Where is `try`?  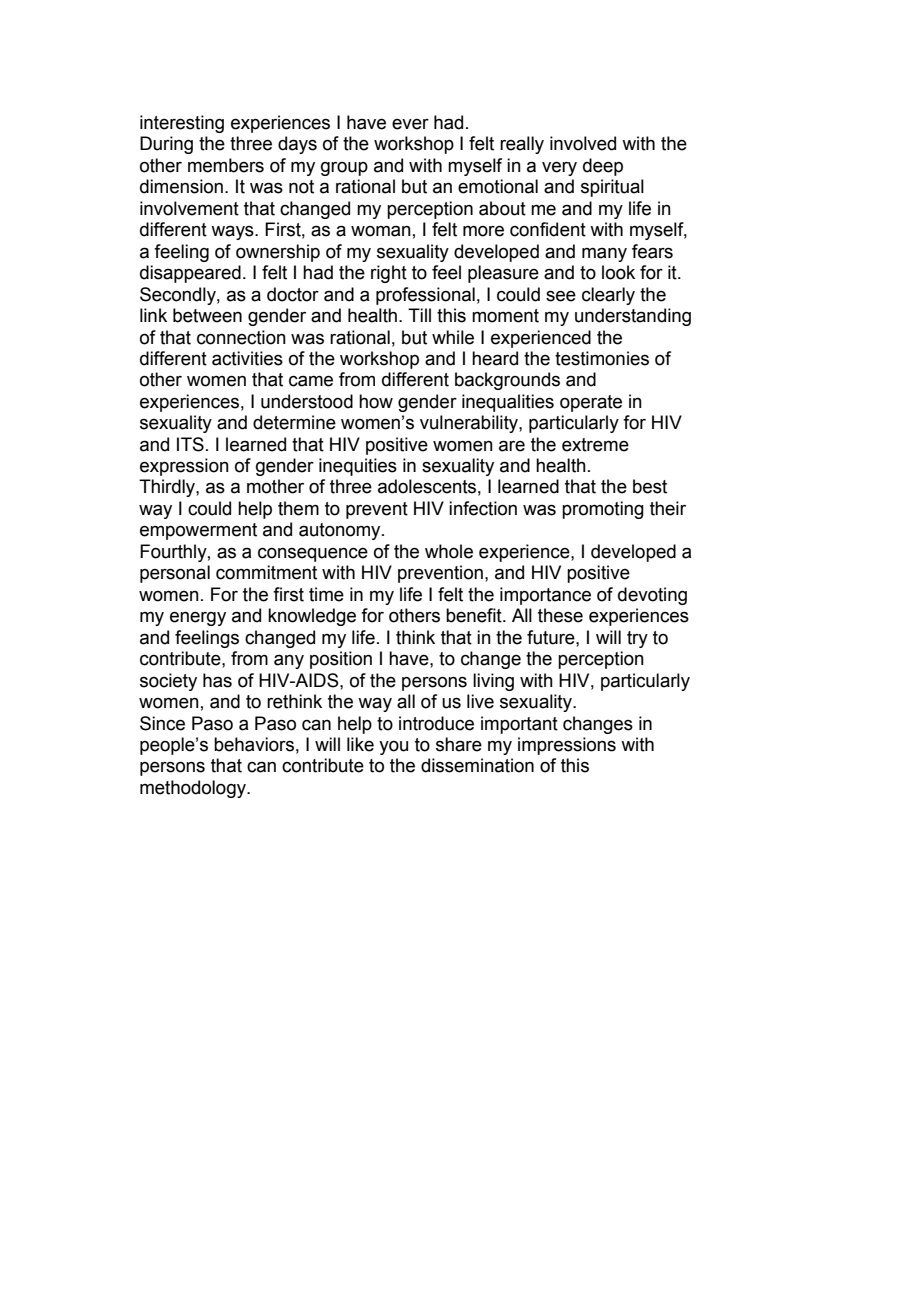 try is located at coordinates (637, 639).
